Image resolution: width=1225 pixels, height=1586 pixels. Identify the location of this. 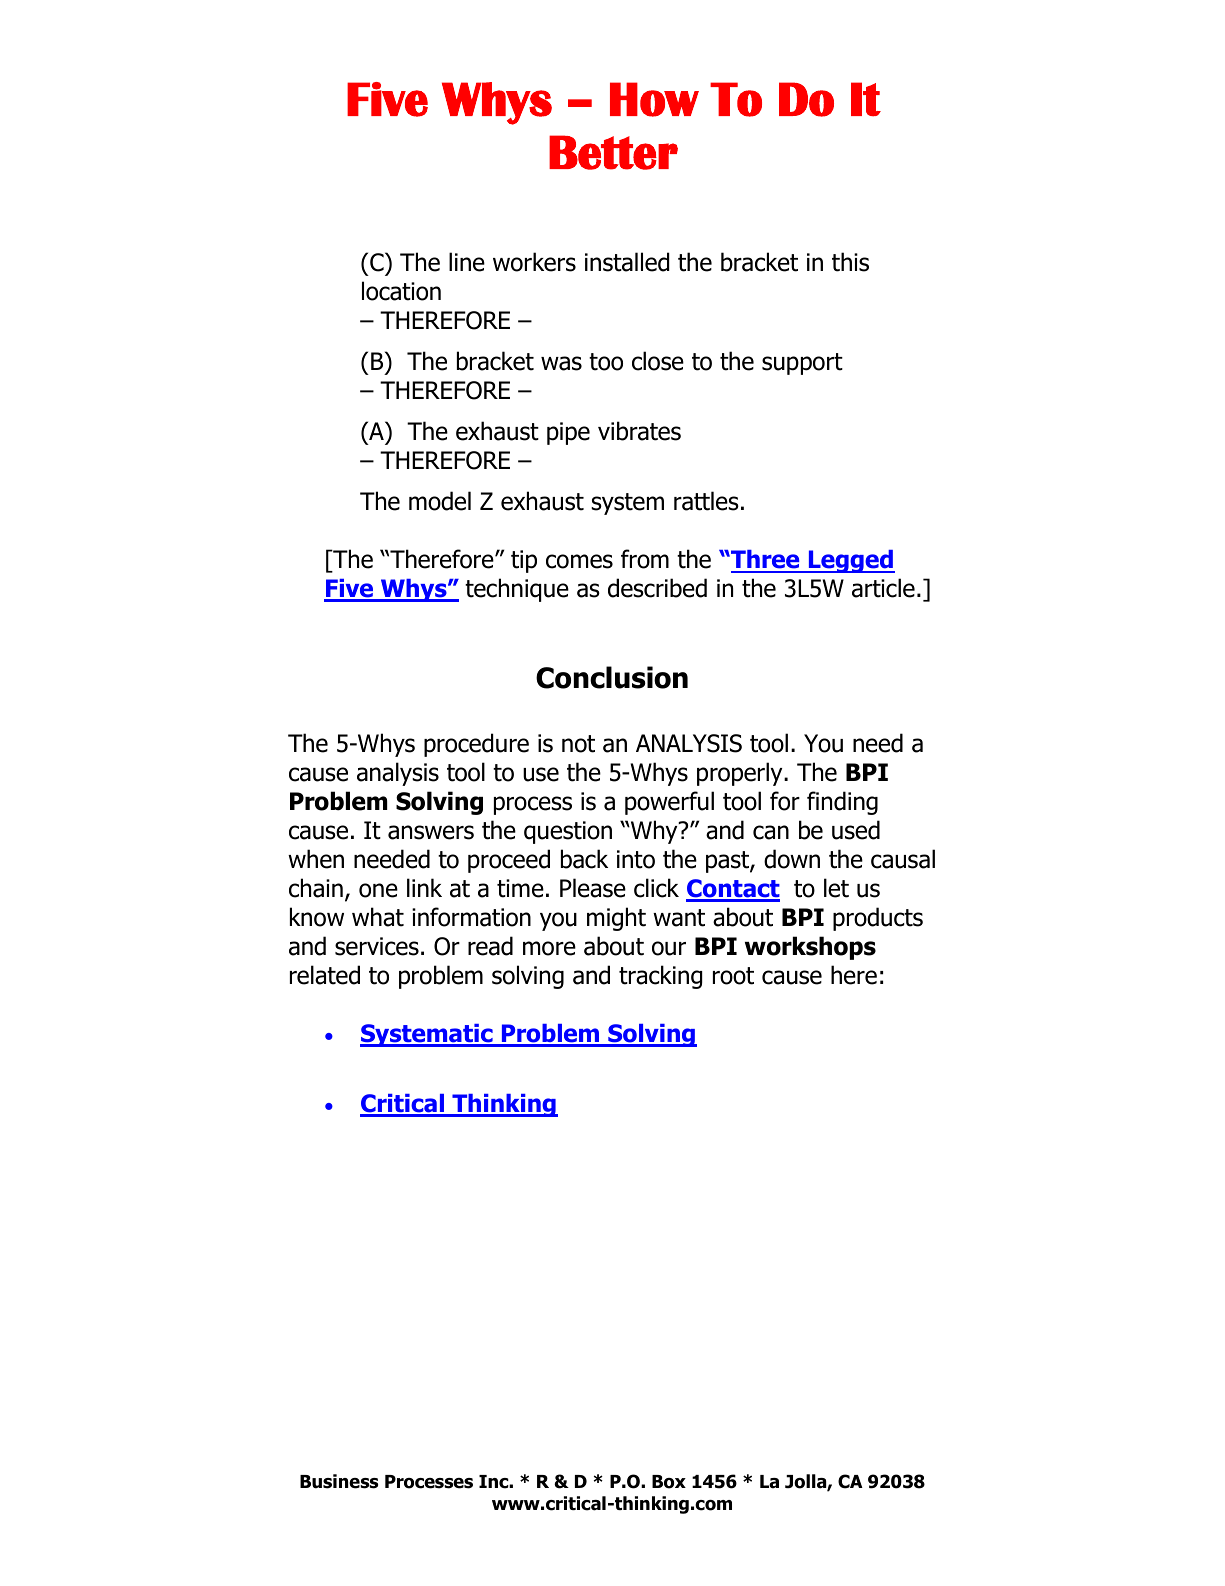
(850, 262).
